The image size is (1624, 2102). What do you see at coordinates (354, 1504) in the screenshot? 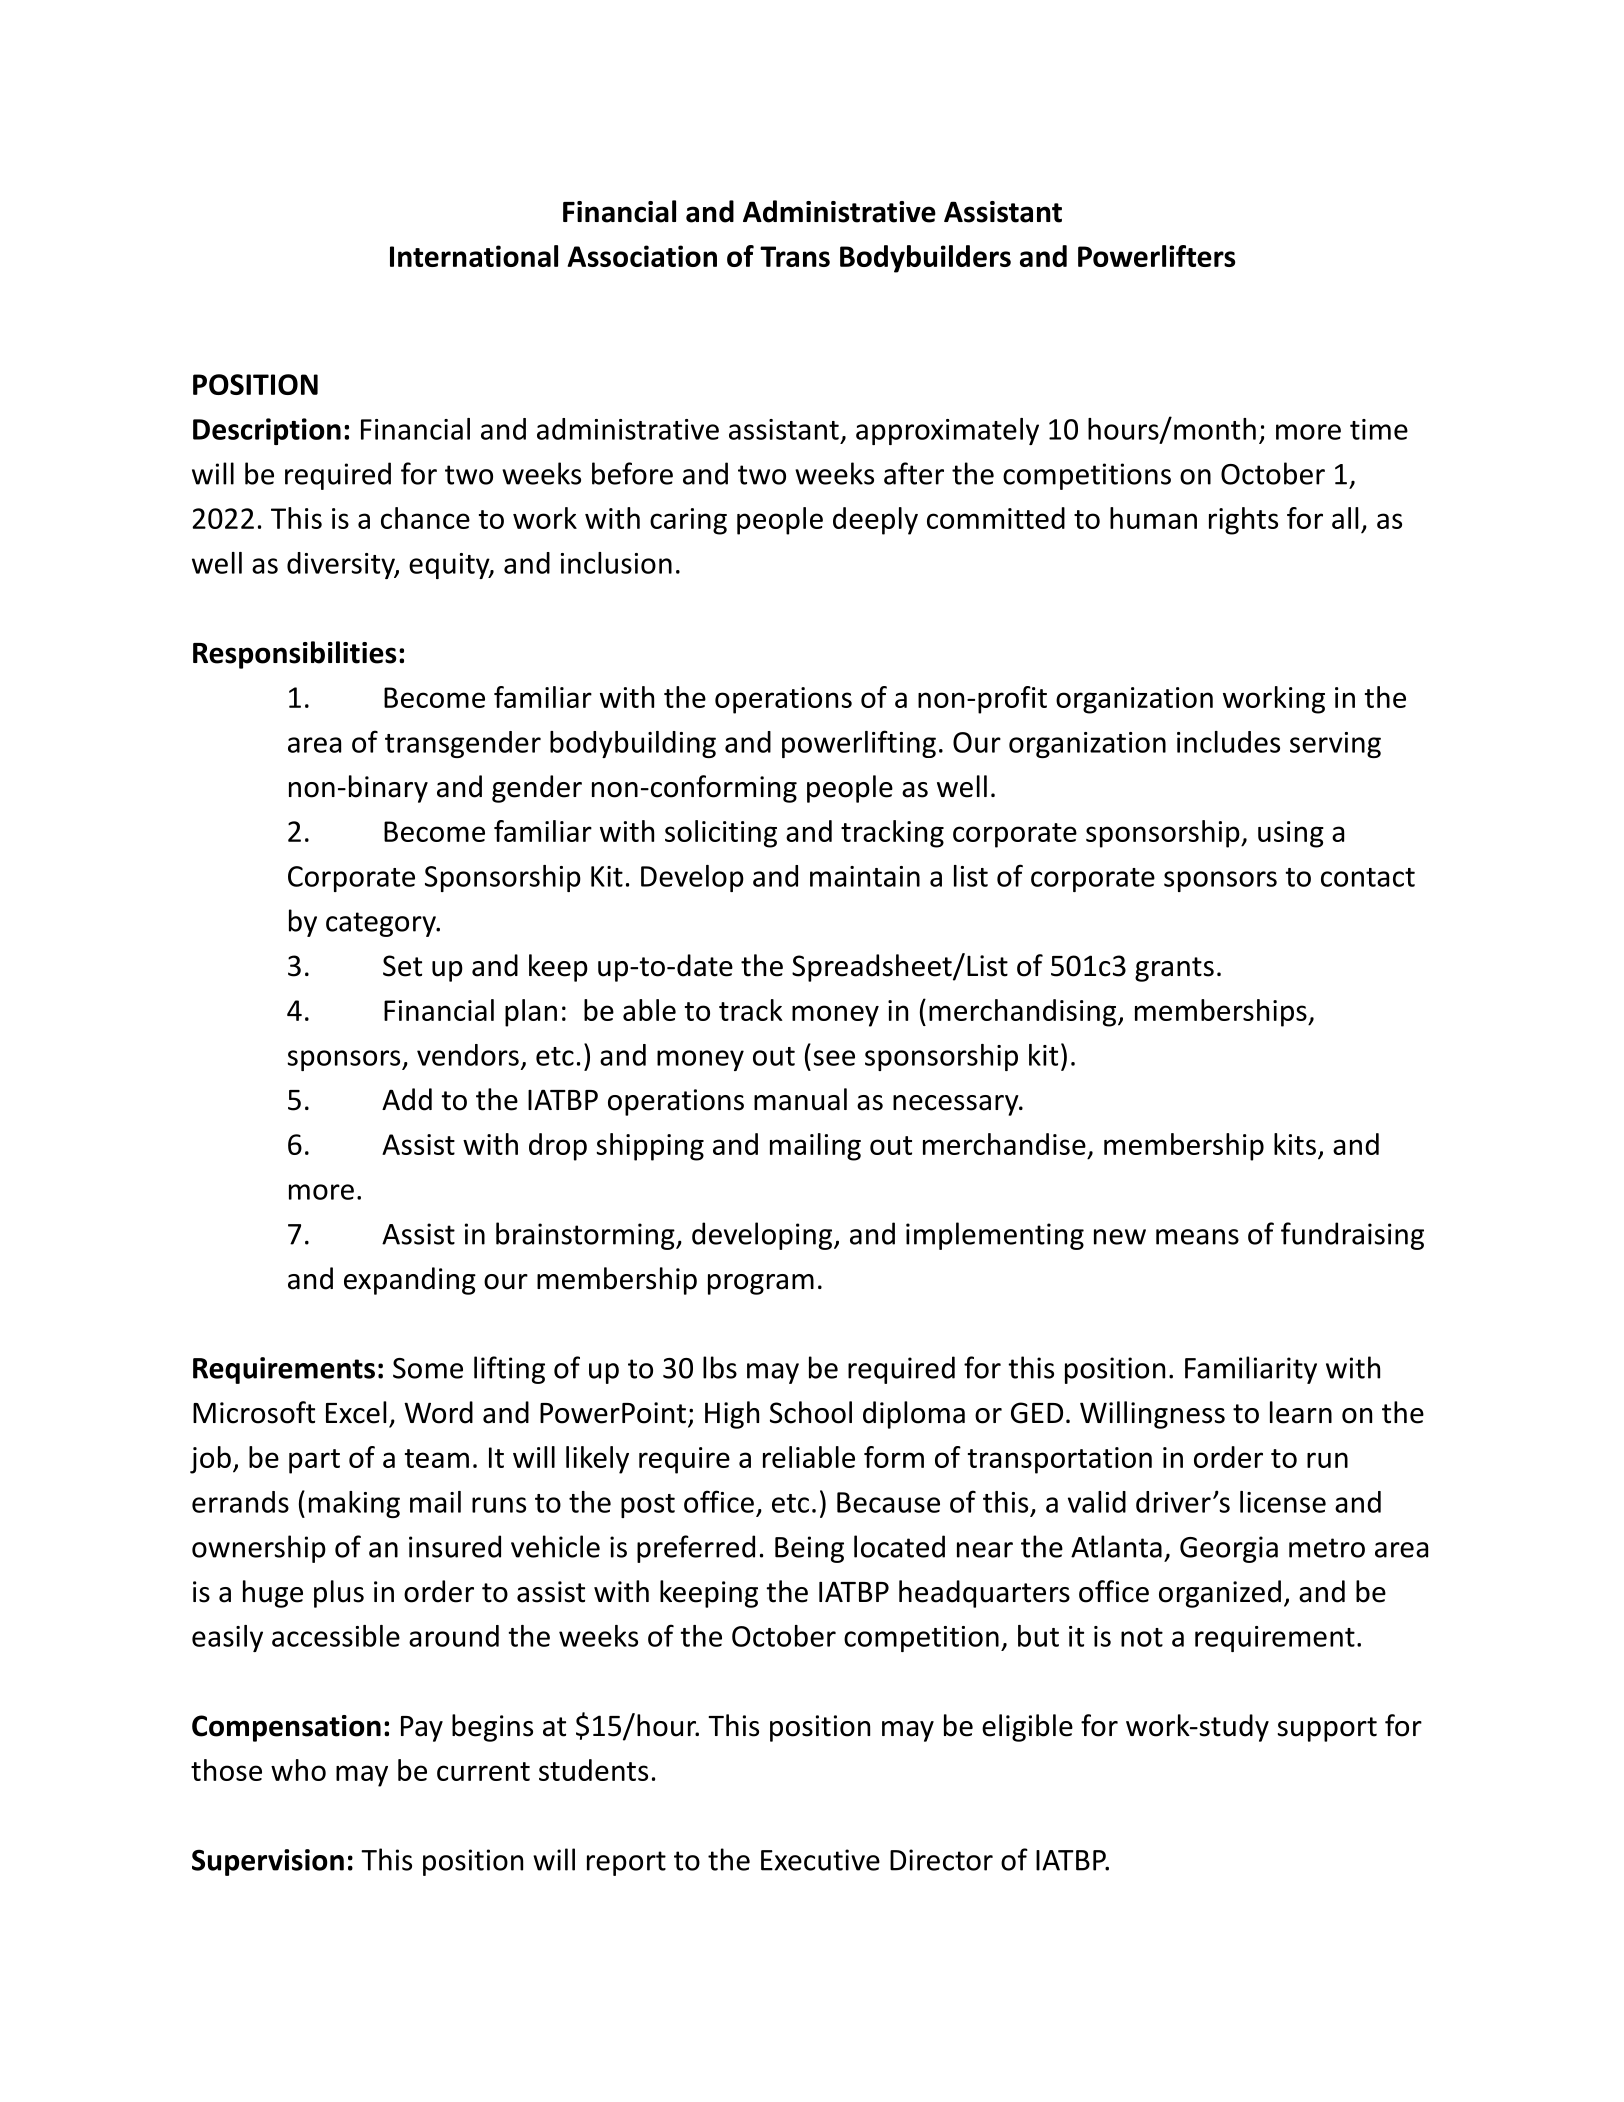
I see `making` at bounding box center [354, 1504].
